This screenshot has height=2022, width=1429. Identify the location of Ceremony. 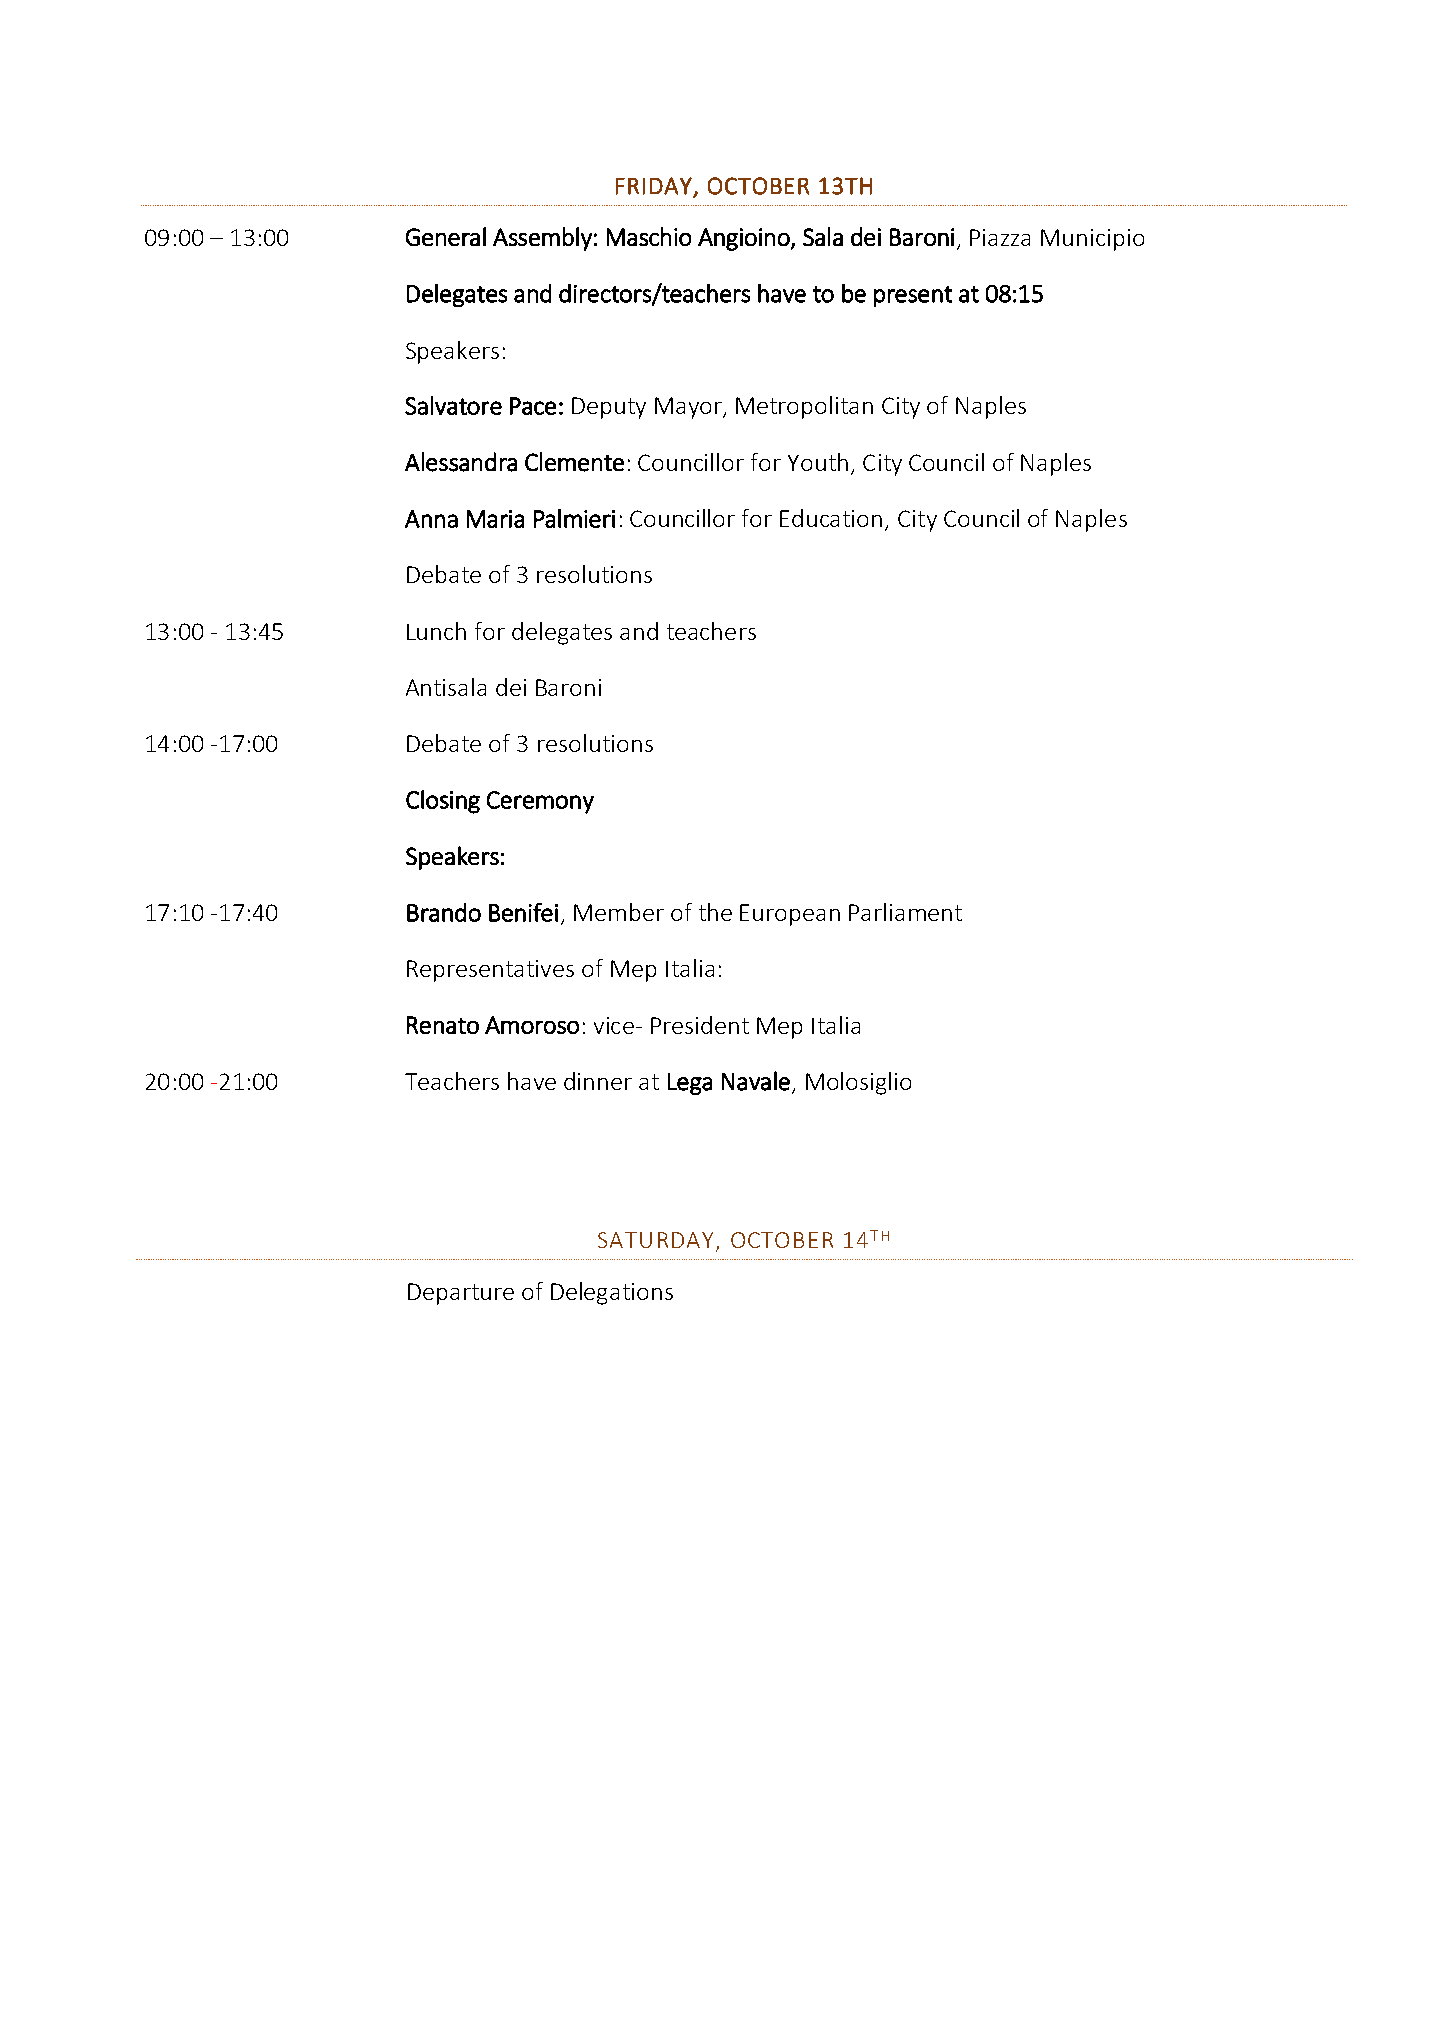
(540, 802).
